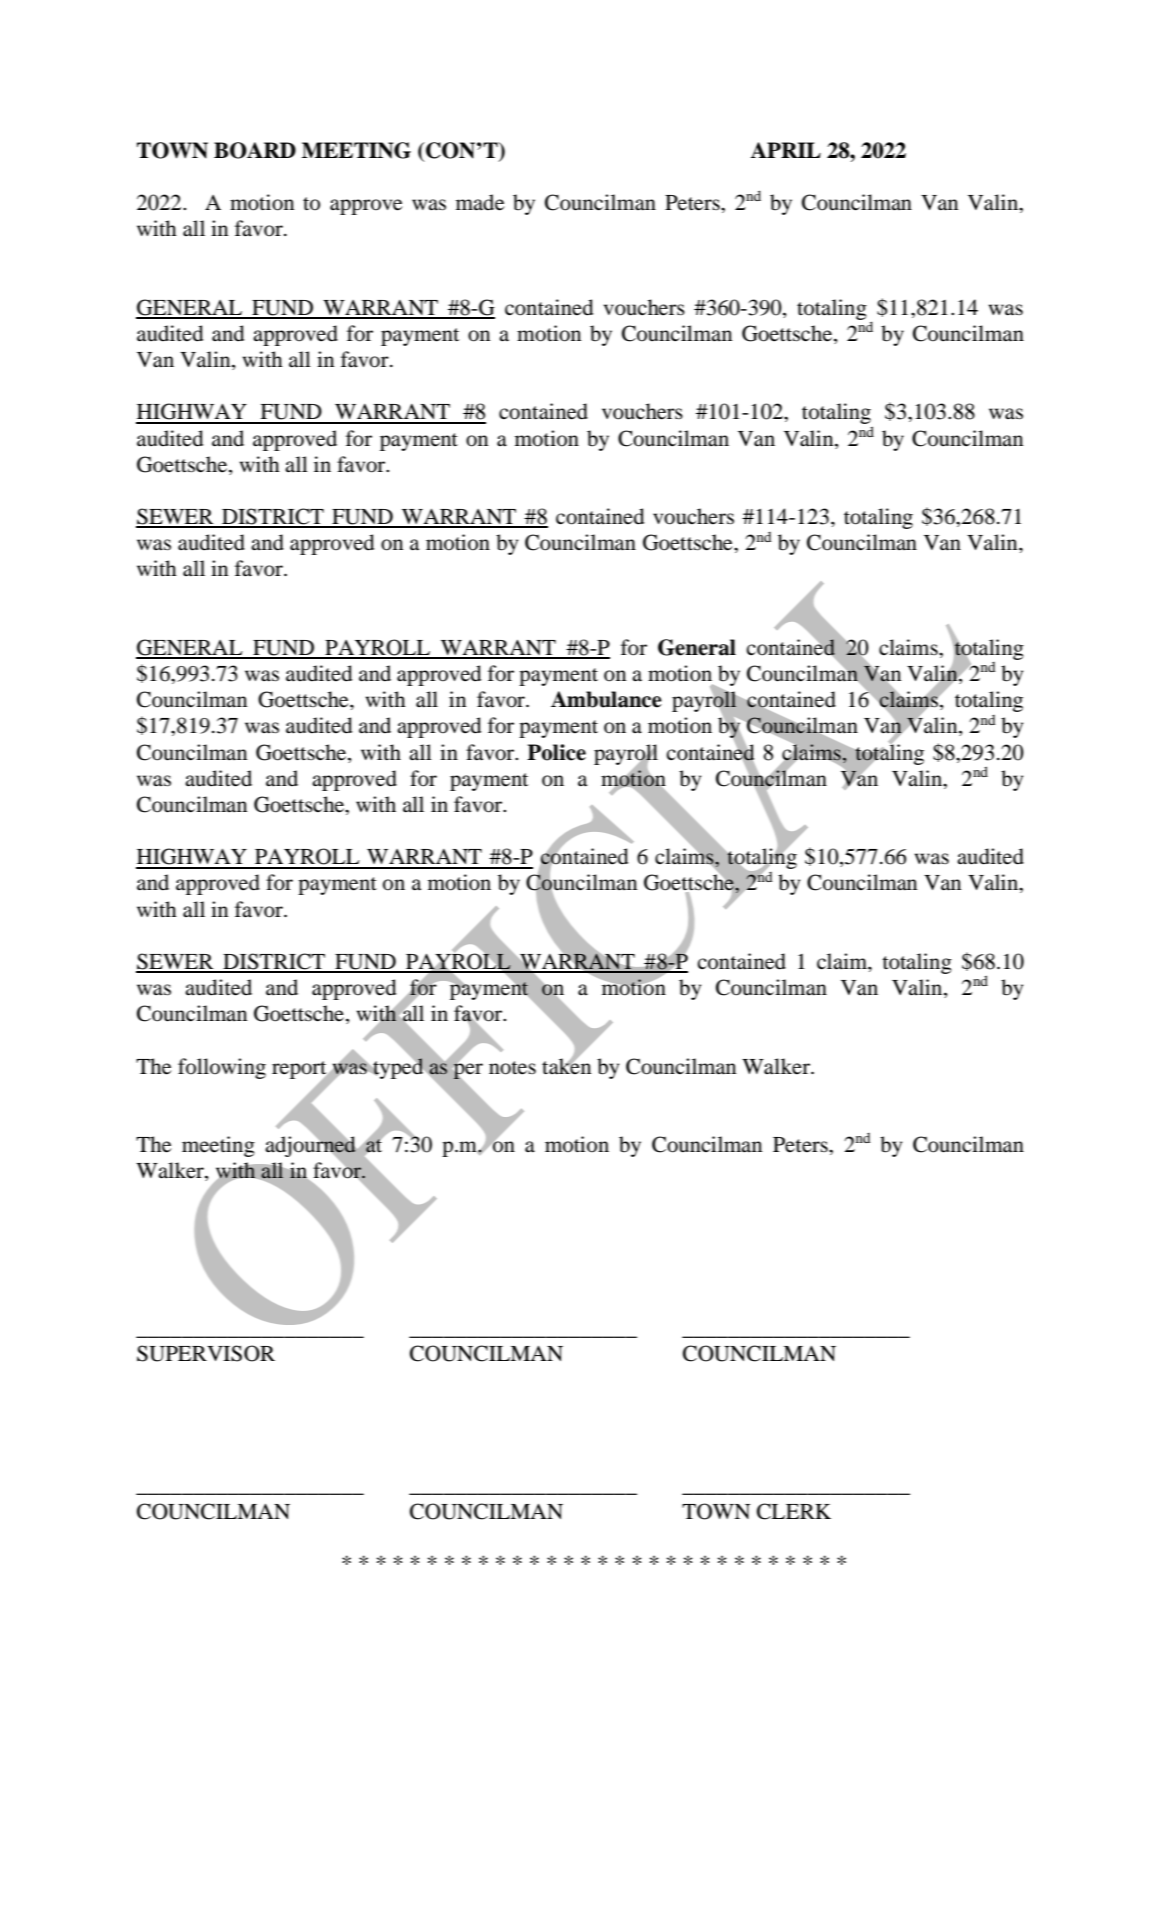  Describe the element at coordinates (512, 1068) in the document. I see `notes` at that location.
